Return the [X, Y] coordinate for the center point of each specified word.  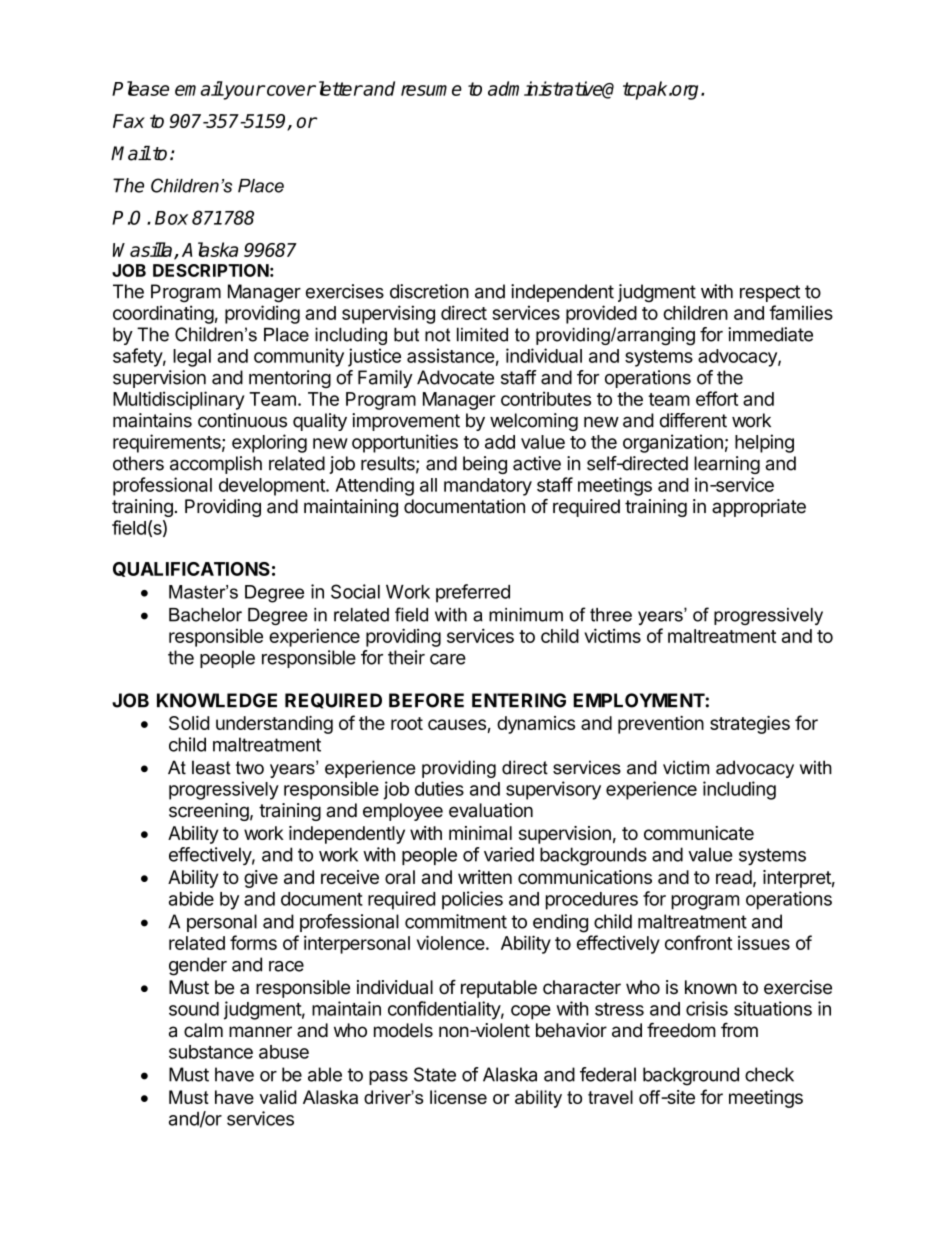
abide [191, 898]
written [485, 877]
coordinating [163, 314]
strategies [750, 725]
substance [211, 1052]
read [734, 877]
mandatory [488, 487]
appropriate [759, 508]
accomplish [216, 465]
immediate [770, 334]
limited [482, 335]
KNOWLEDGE [217, 700]
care [448, 659]
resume [431, 90]
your [243, 92]
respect [770, 293]
